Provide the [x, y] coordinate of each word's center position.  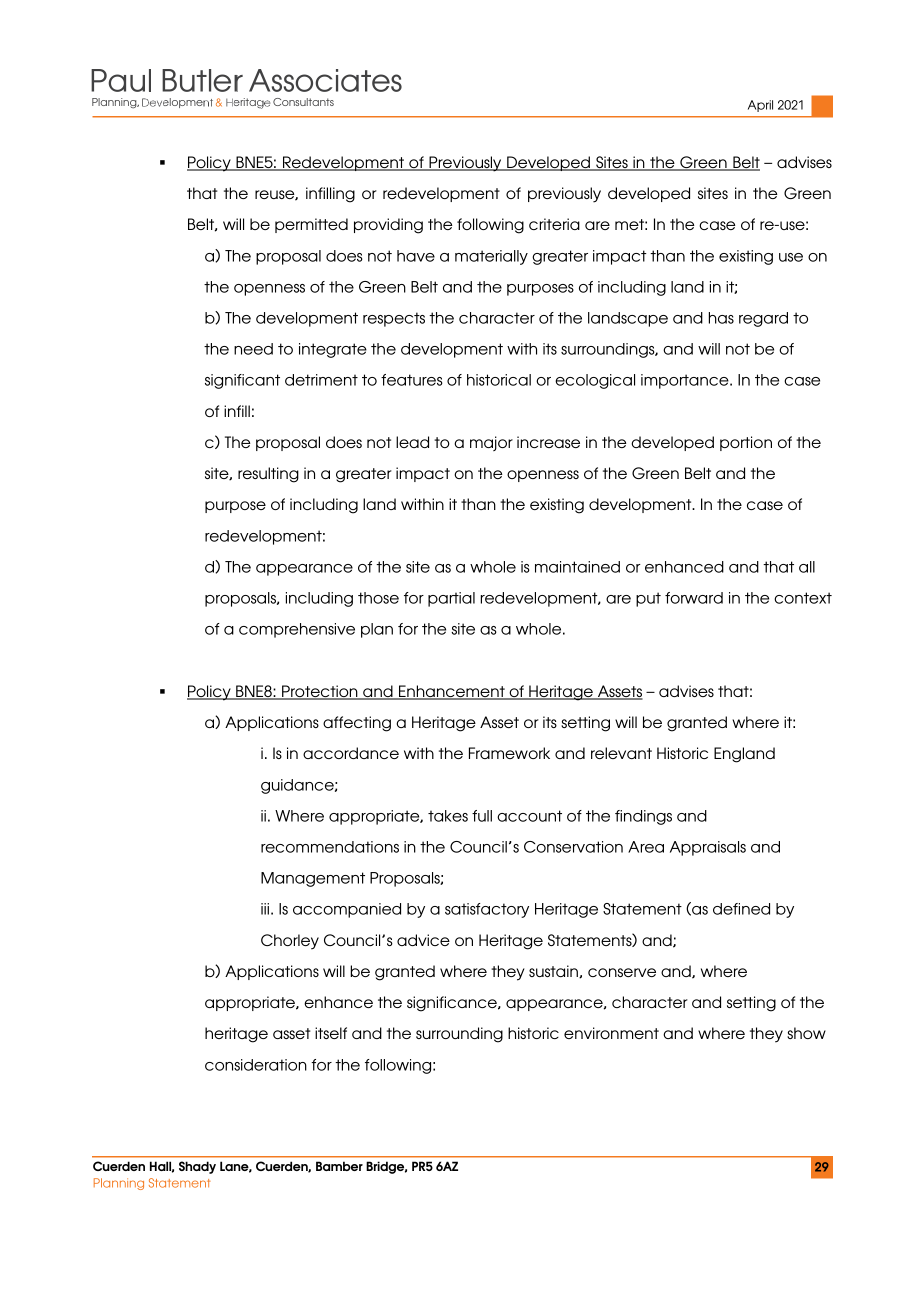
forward [694, 598]
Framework [509, 753]
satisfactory [487, 910]
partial [451, 599]
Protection [320, 692]
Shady [197, 1167]
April [760, 106]
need [253, 349]
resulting [268, 475]
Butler [202, 80]
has [721, 318]
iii [265, 909]
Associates [325, 80]
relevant [621, 753]
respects [394, 319]
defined [741, 909]
